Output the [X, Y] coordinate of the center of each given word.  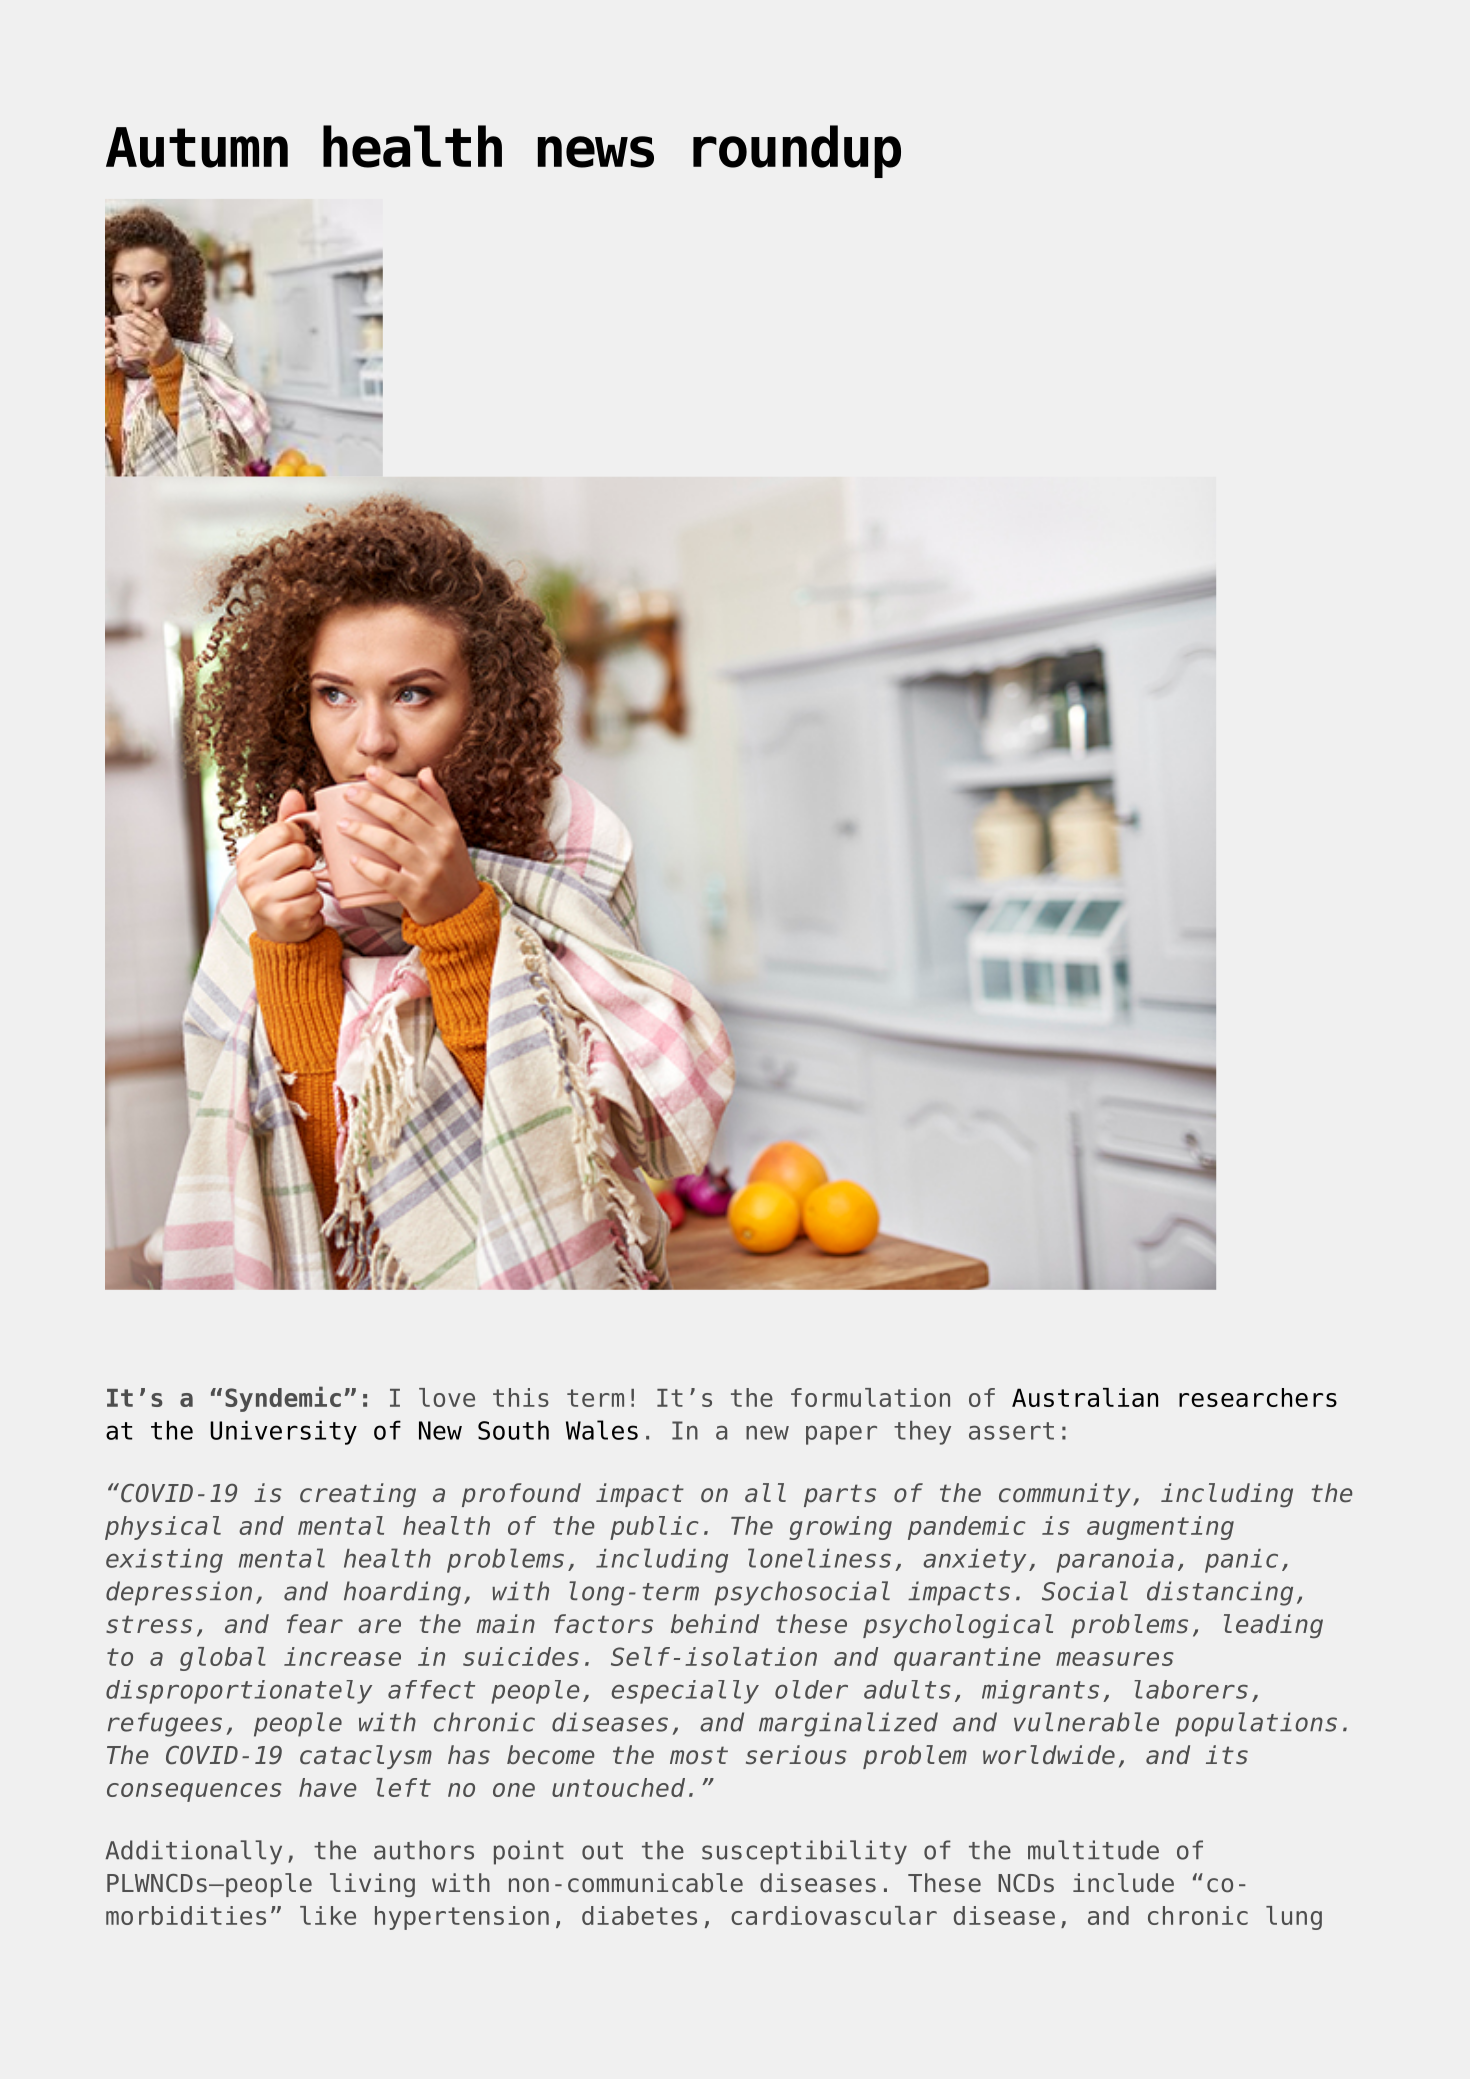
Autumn [197, 147]
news [596, 152]
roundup [797, 151]
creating [358, 1495]
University [283, 1432]
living [372, 1885]
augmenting [1160, 1528]
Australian [1085, 1397]
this [521, 1397]
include [1123, 1883]
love [447, 1397]
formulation [870, 1397]
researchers [1258, 1397]
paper [841, 1435]
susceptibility [804, 1852]
